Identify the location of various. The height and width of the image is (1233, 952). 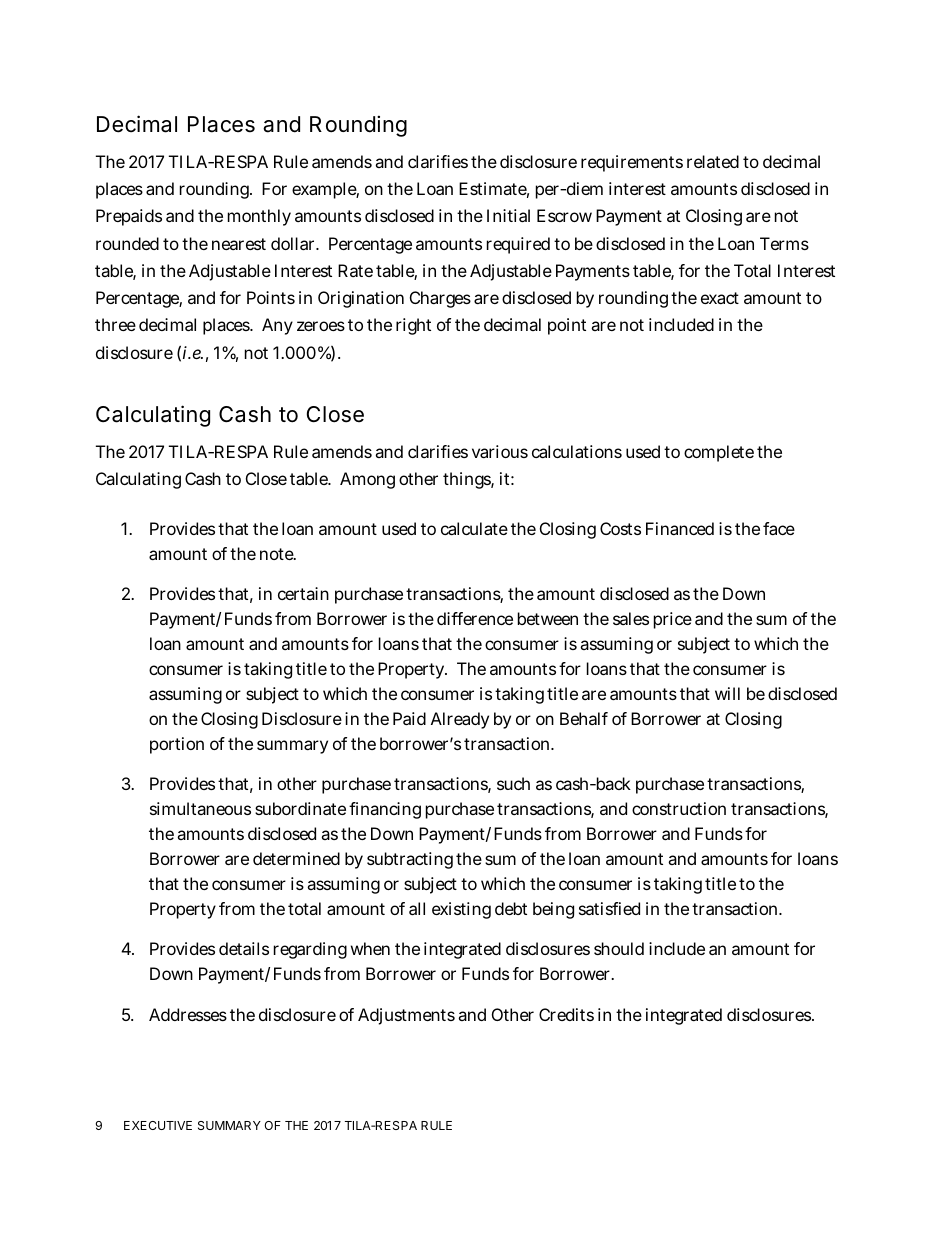
(500, 451).
